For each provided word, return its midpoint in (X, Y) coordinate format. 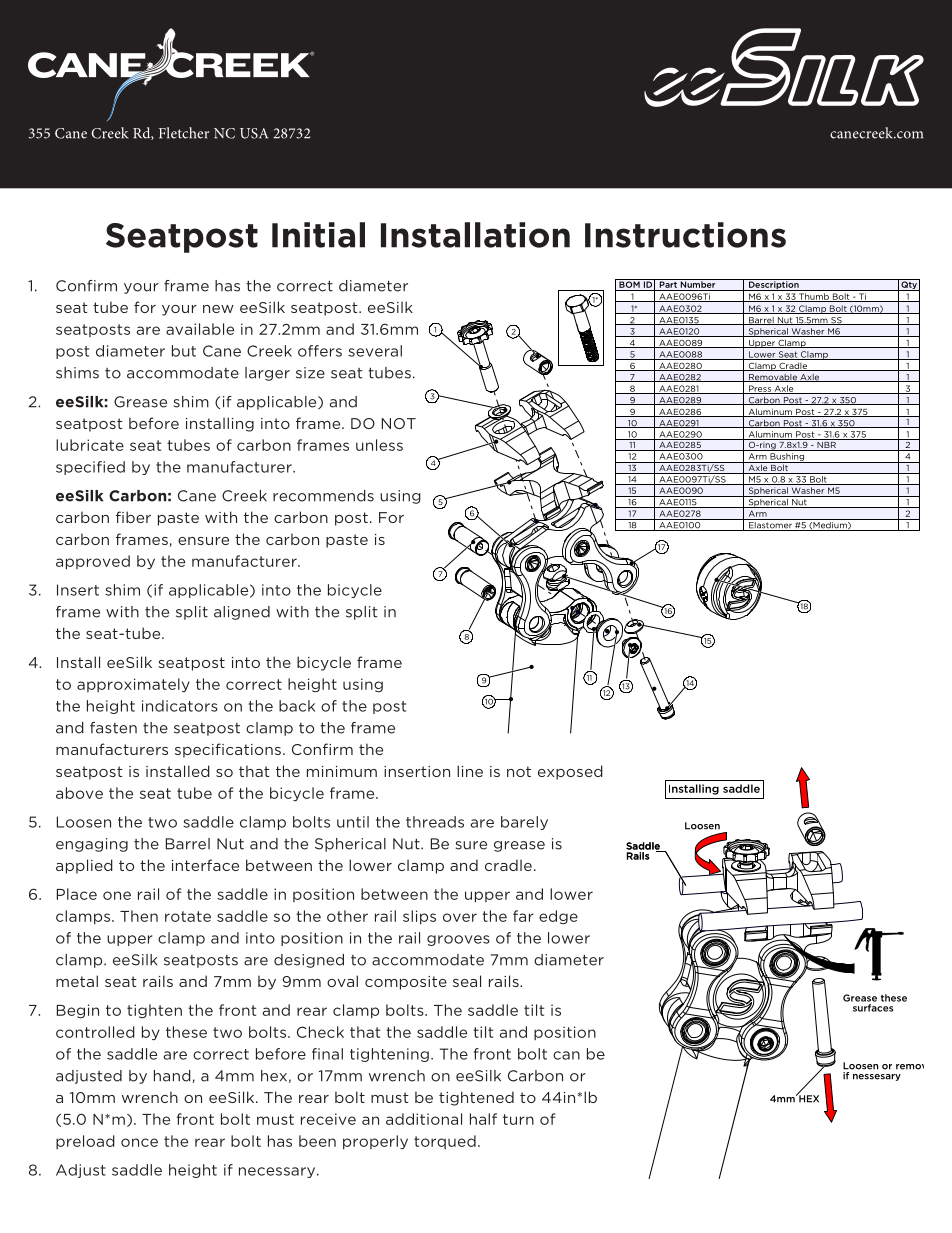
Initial (318, 235)
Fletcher (184, 133)
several (375, 351)
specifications (228, 750)
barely (524, 823)
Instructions (685, 235)
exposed (570, 772)
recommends (323, 496)
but (184, 351)
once (139, 1142)
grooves (458, 940)
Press (760, 389)
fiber (133, 517)
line (470, 771)
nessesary (877, 1077)
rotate (188, 916)
